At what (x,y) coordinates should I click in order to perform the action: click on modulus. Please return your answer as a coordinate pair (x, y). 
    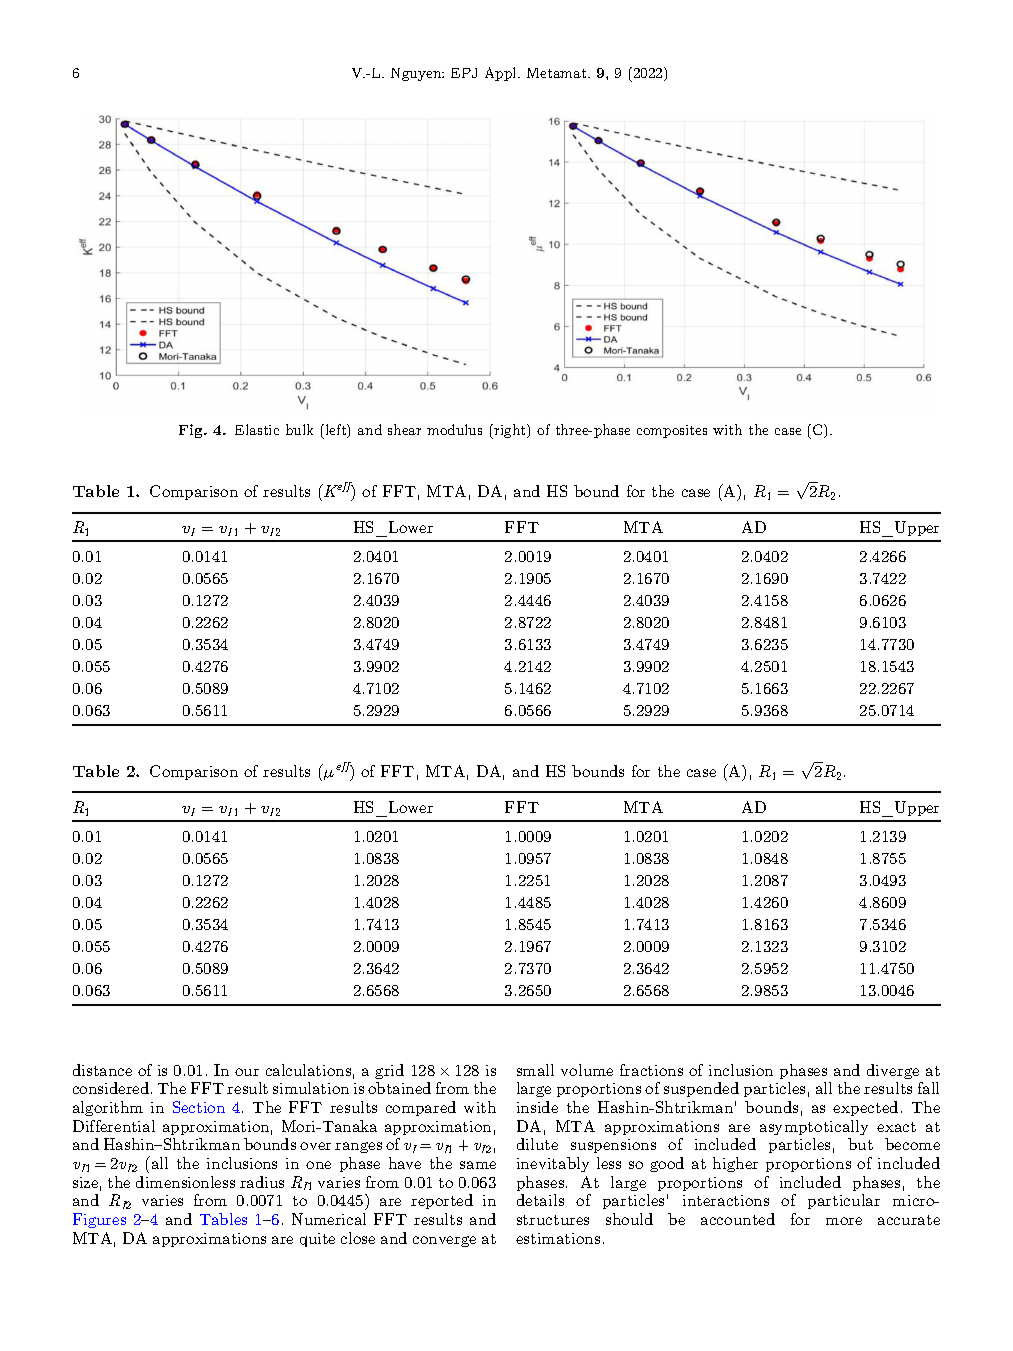
    Looking at the image, I should click on (454, 429).
